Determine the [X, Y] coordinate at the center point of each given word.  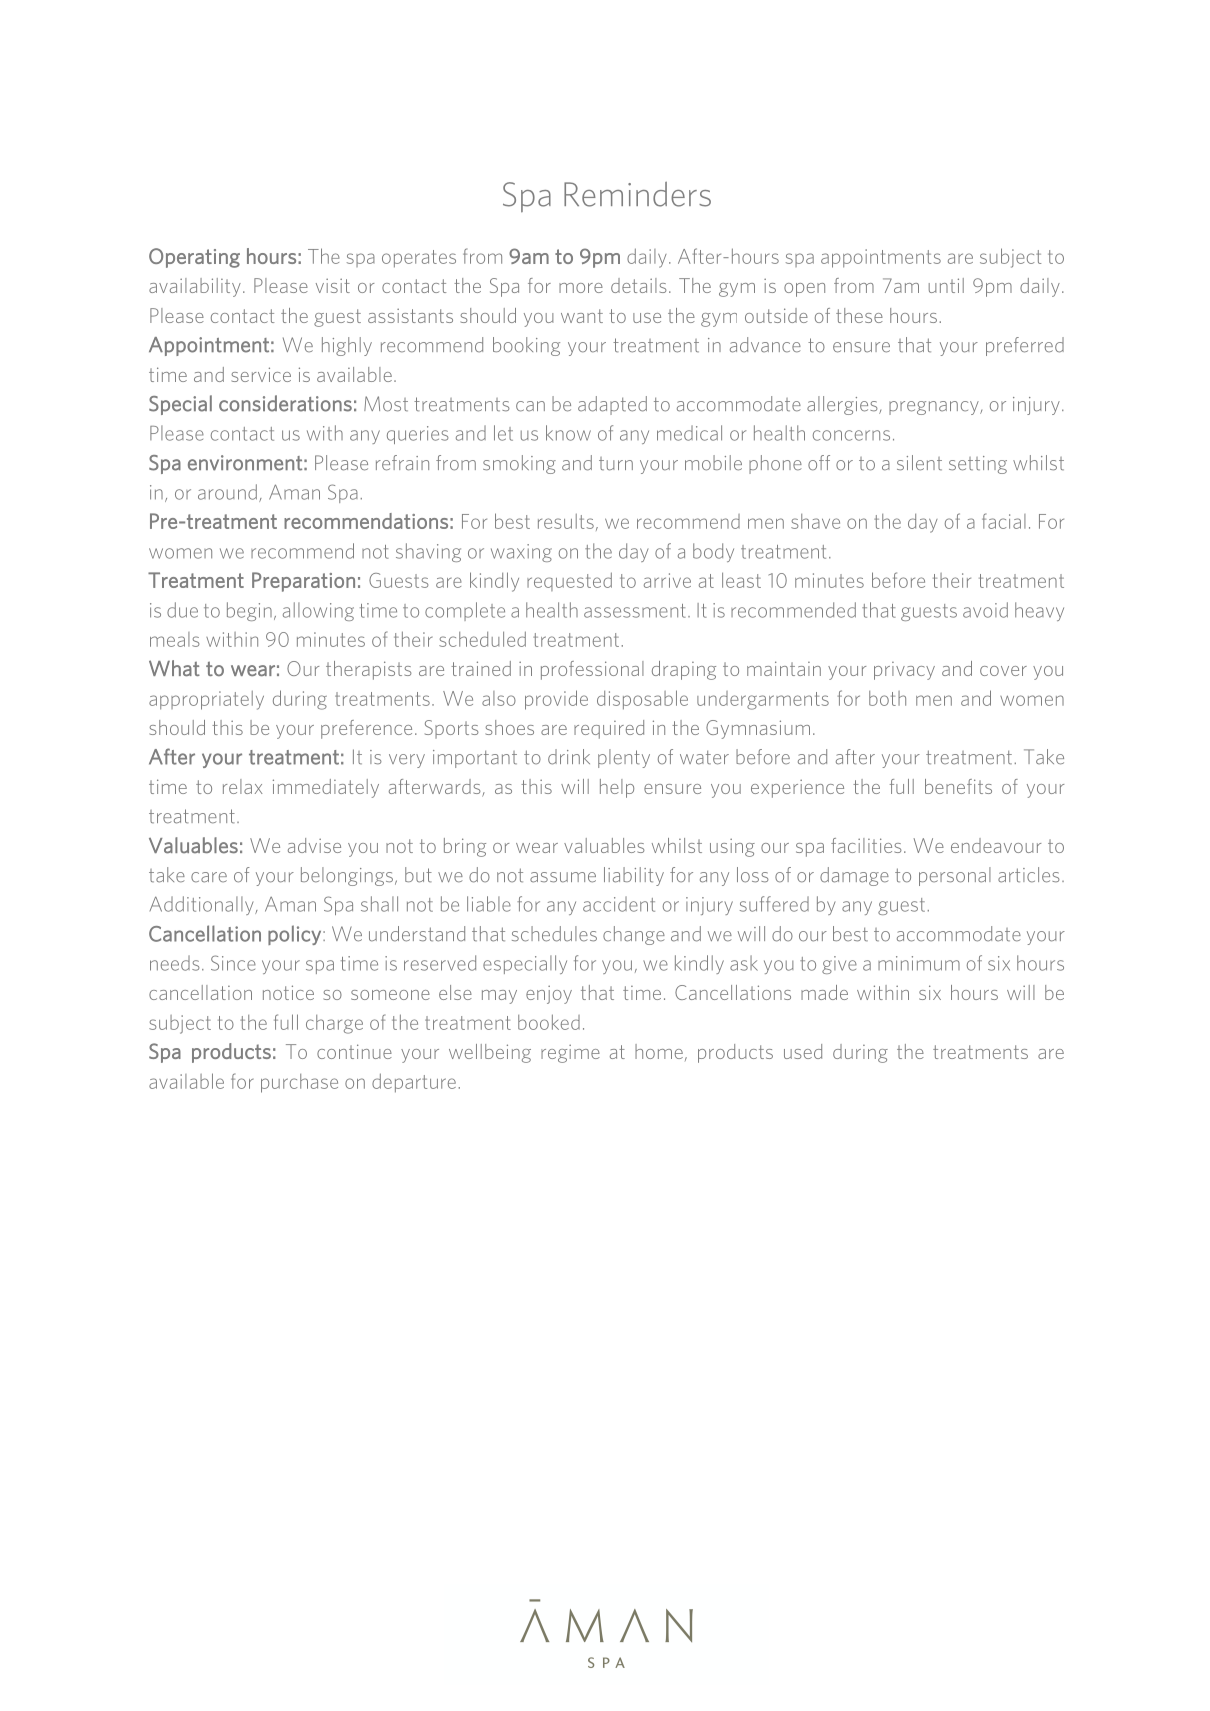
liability [634, 876]
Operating [194, 258]
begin [249, 611]
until [946, 285]
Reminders [637, 194]
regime [570, 1054]
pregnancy [935, 408]
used [803, 1051]
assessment [635, 611]
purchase [299, 1083]
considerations [285, 403]
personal [955, 876]
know [568, 433]
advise [314, 845]
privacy [904, 671]
